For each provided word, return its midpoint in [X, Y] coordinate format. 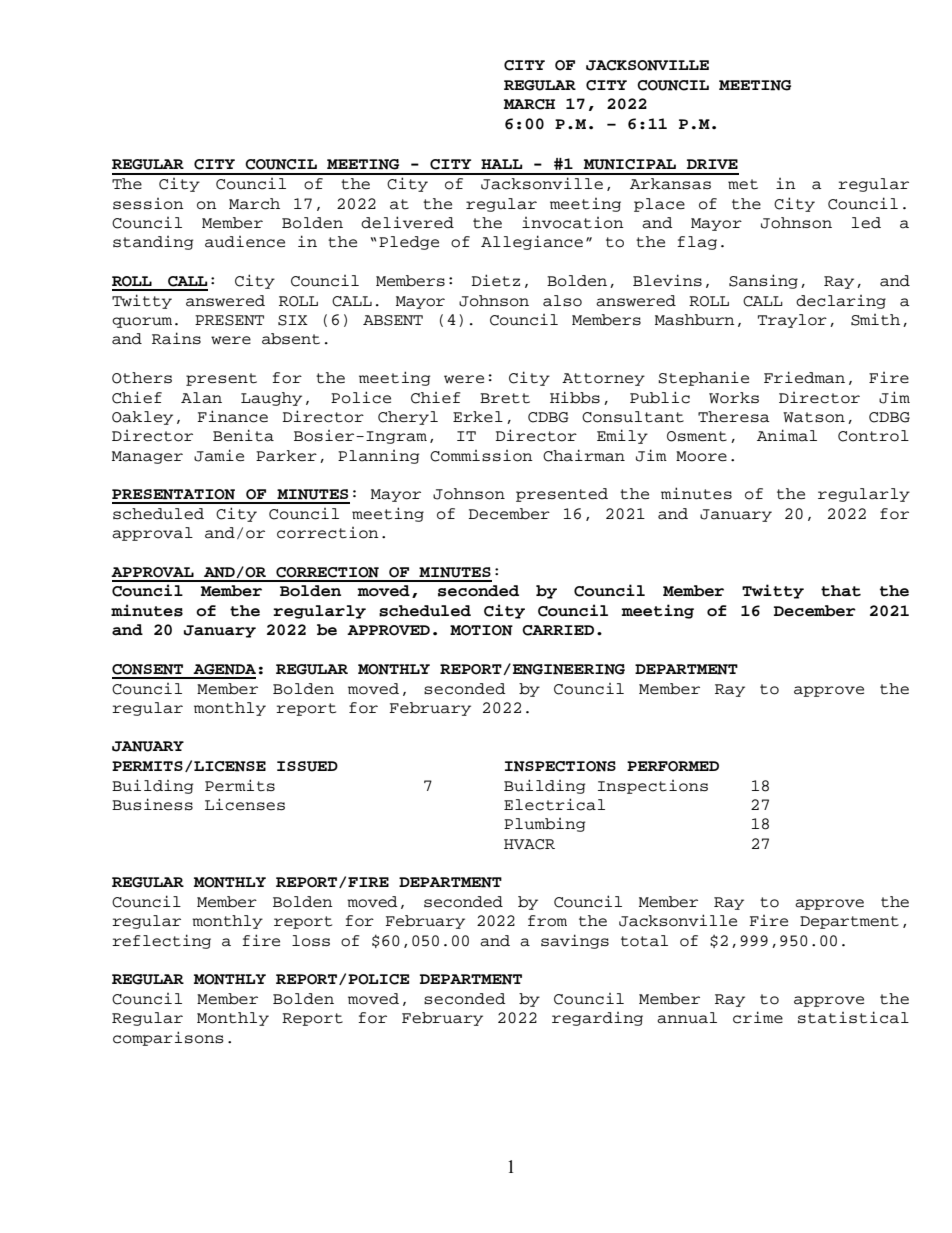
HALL [501, 164]
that [841, 591]
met [743, 184]
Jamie [219, 455]
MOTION [481, 630]
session [148, 204]
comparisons [168, 1038]
